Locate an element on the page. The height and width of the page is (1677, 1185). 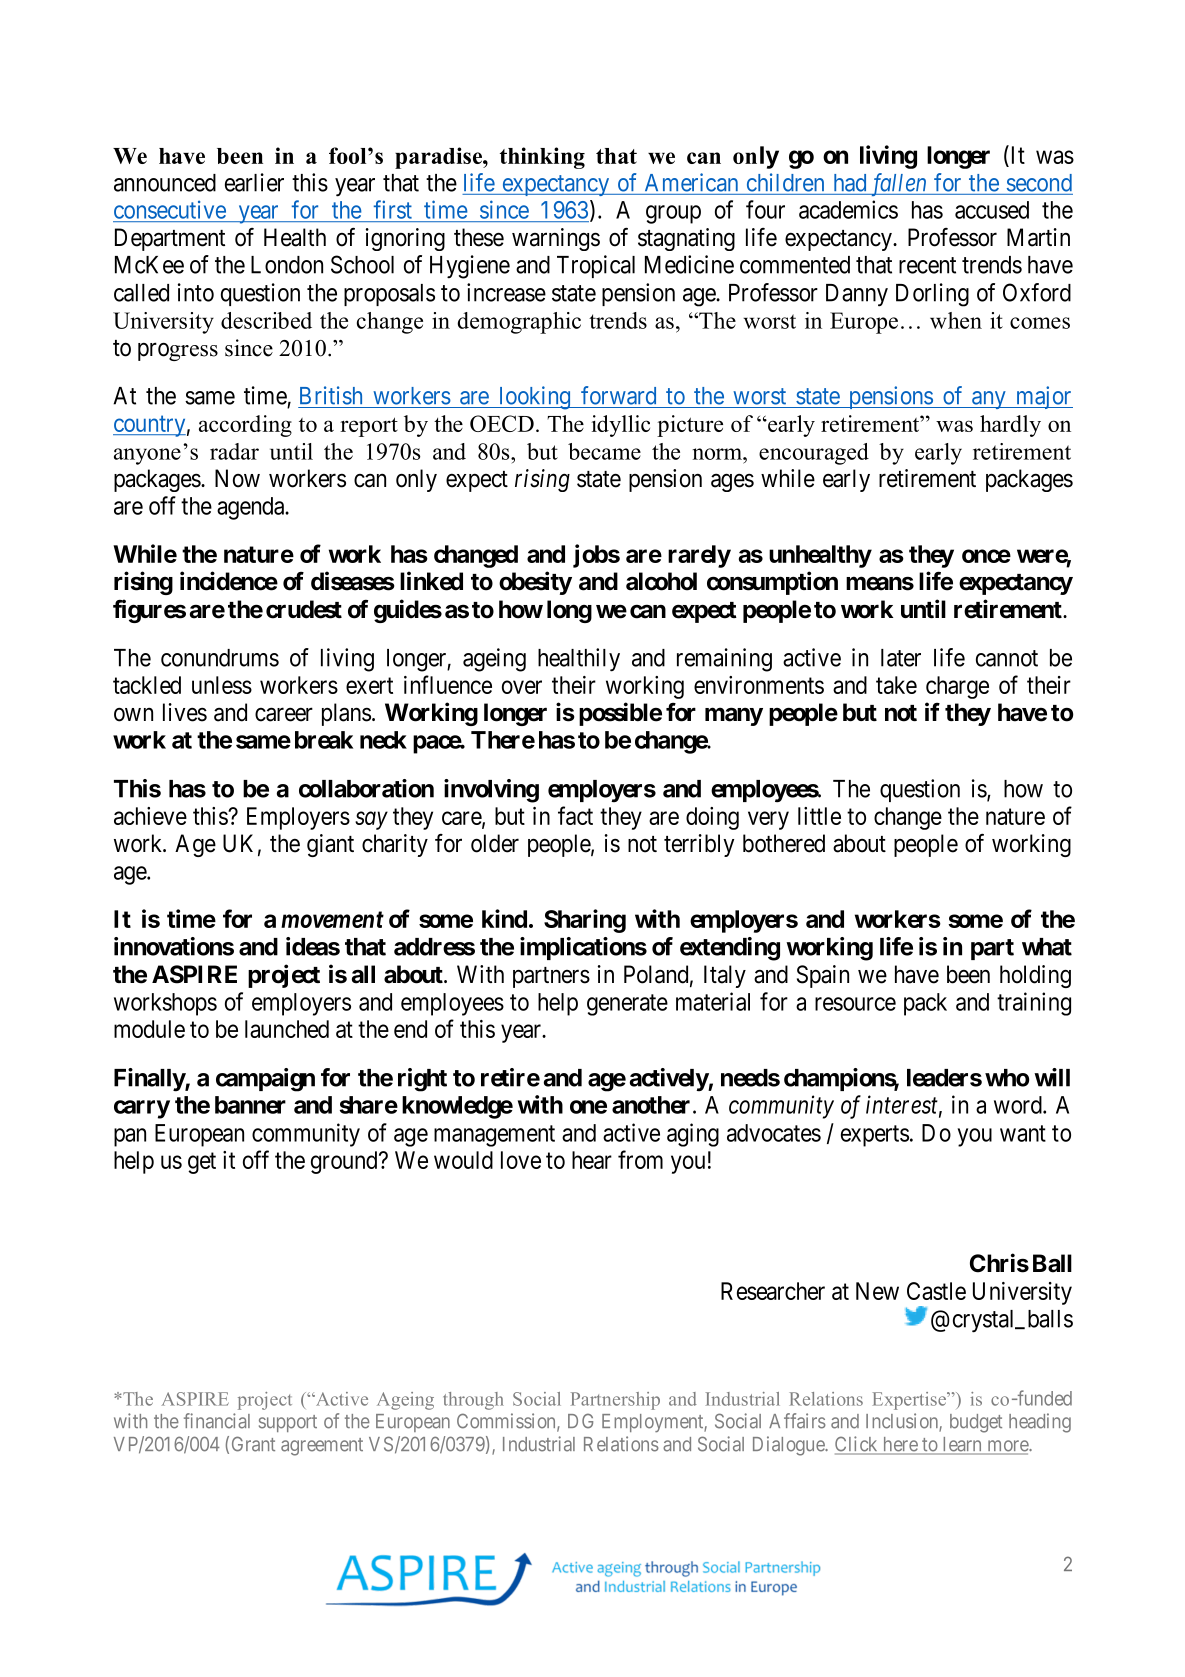
warnings is located at coordinates (556, 239).
